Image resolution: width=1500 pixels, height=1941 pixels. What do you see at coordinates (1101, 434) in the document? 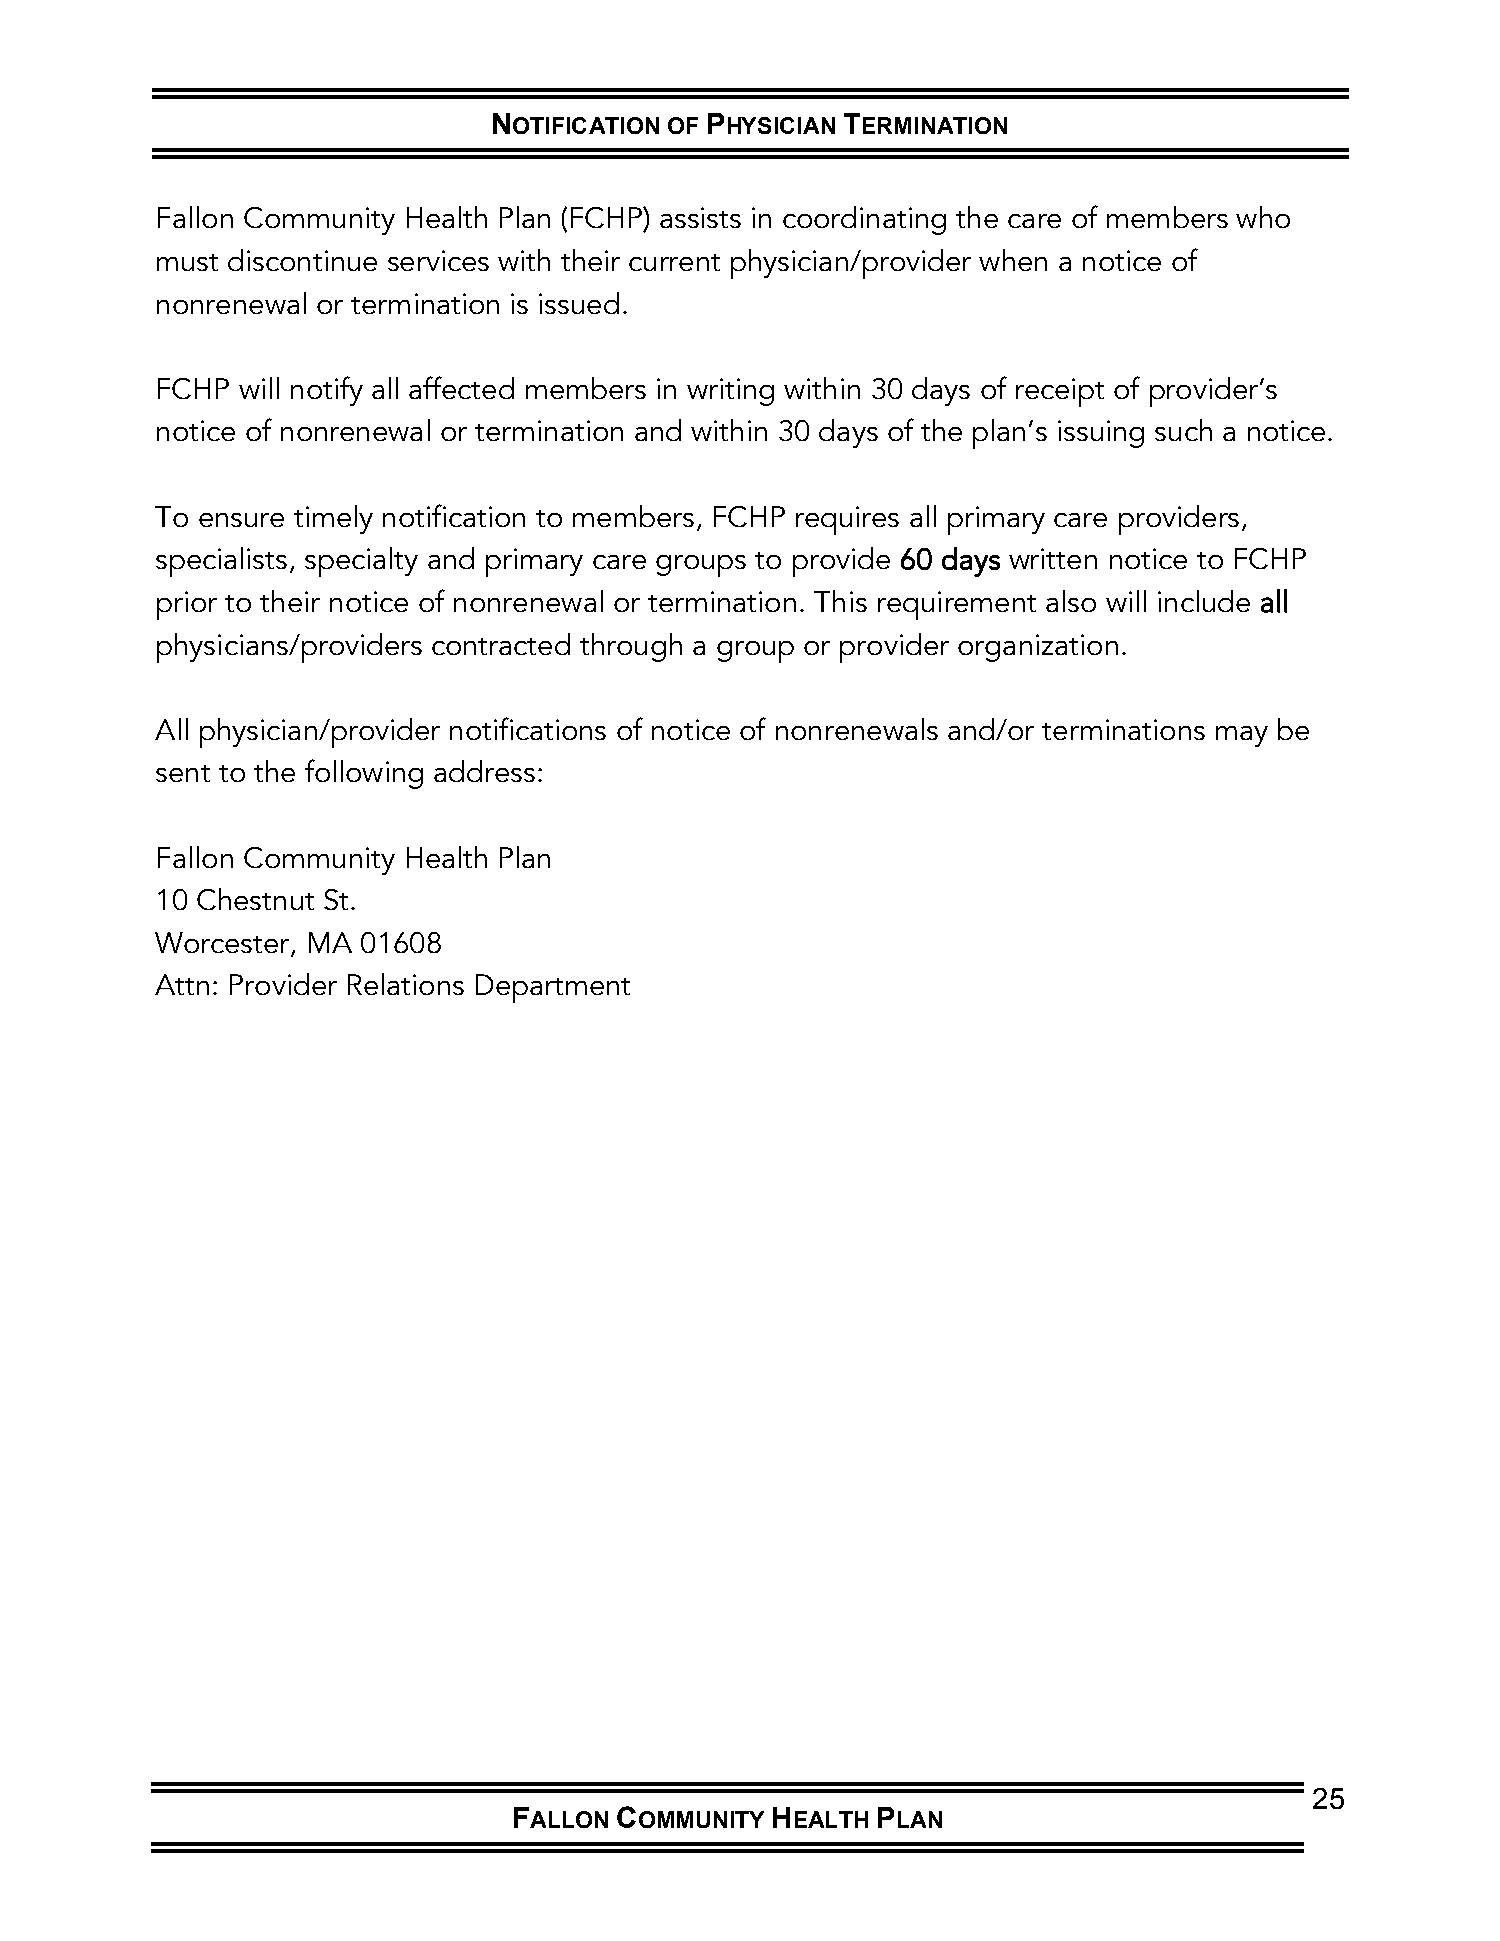
I see `issuing` at bounding box center [1101, 434].
